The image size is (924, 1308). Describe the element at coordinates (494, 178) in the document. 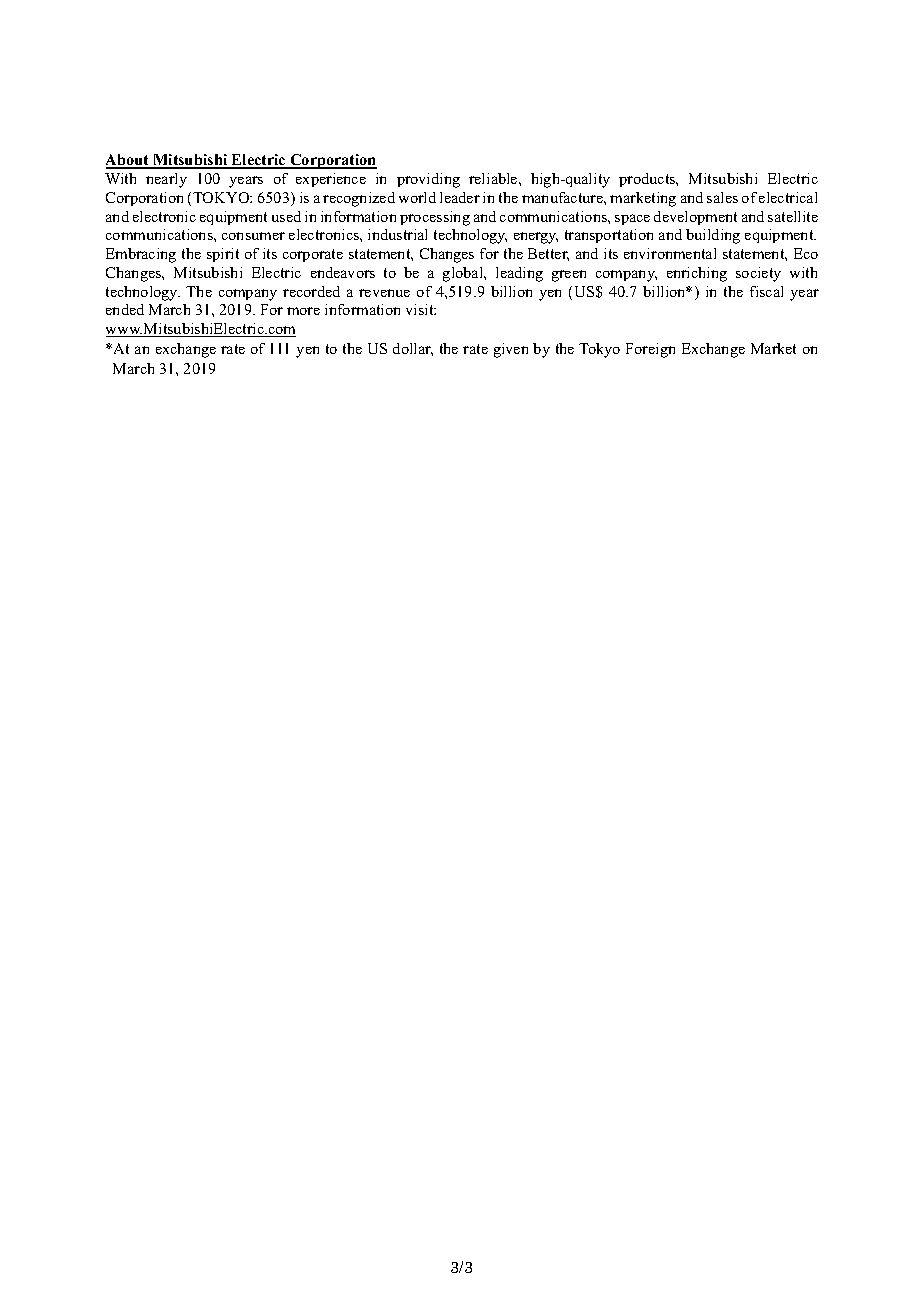

I see `reliable` at that location.
